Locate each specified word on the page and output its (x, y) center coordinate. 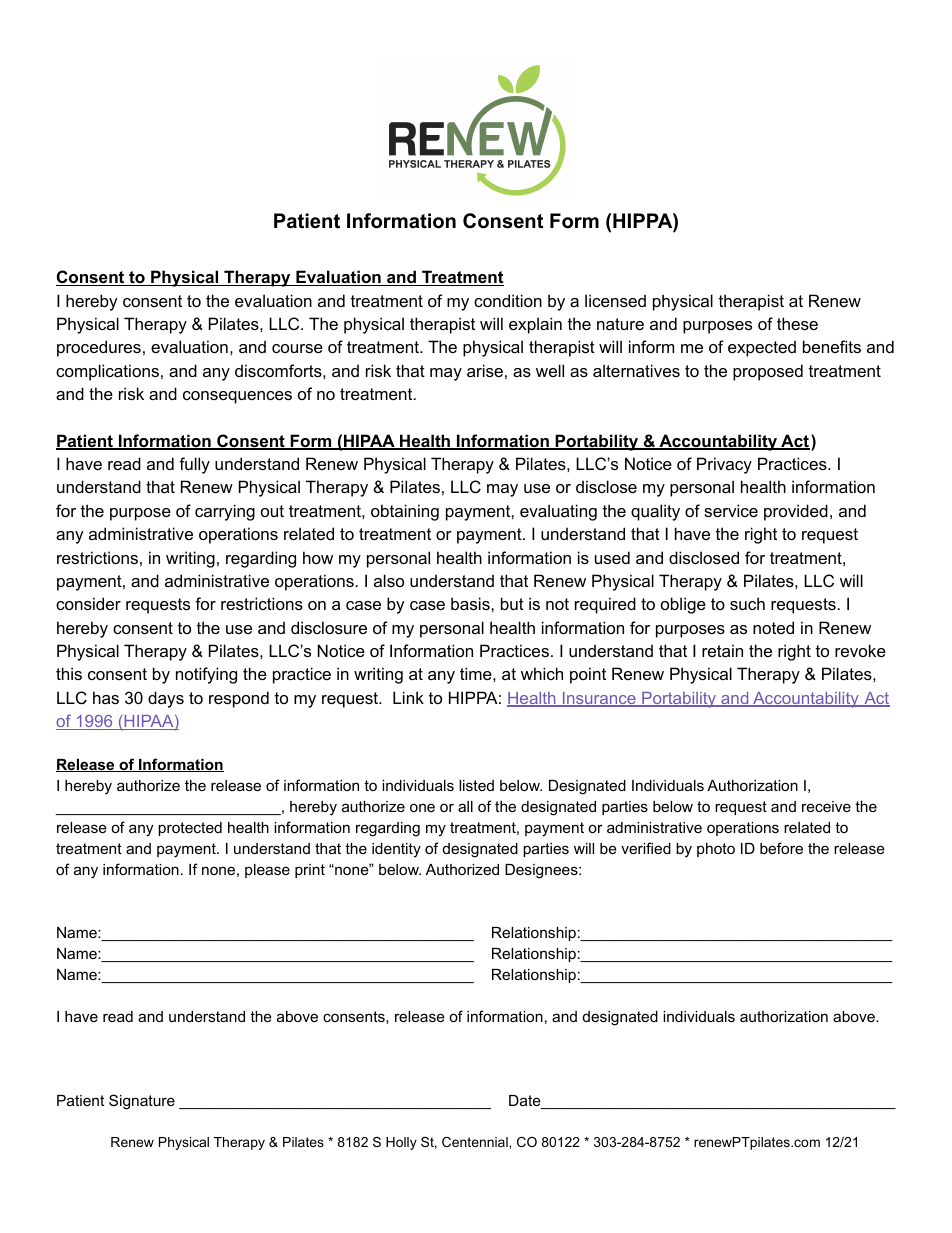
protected (190, 829)
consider (88, 603)
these (797, 323)
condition (508, 300)
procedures (99, 348)
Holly (401, 1143)
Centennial (476, 1142)
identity (396, 850)
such (747, 603)
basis (471, 603)
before (781, 848)
